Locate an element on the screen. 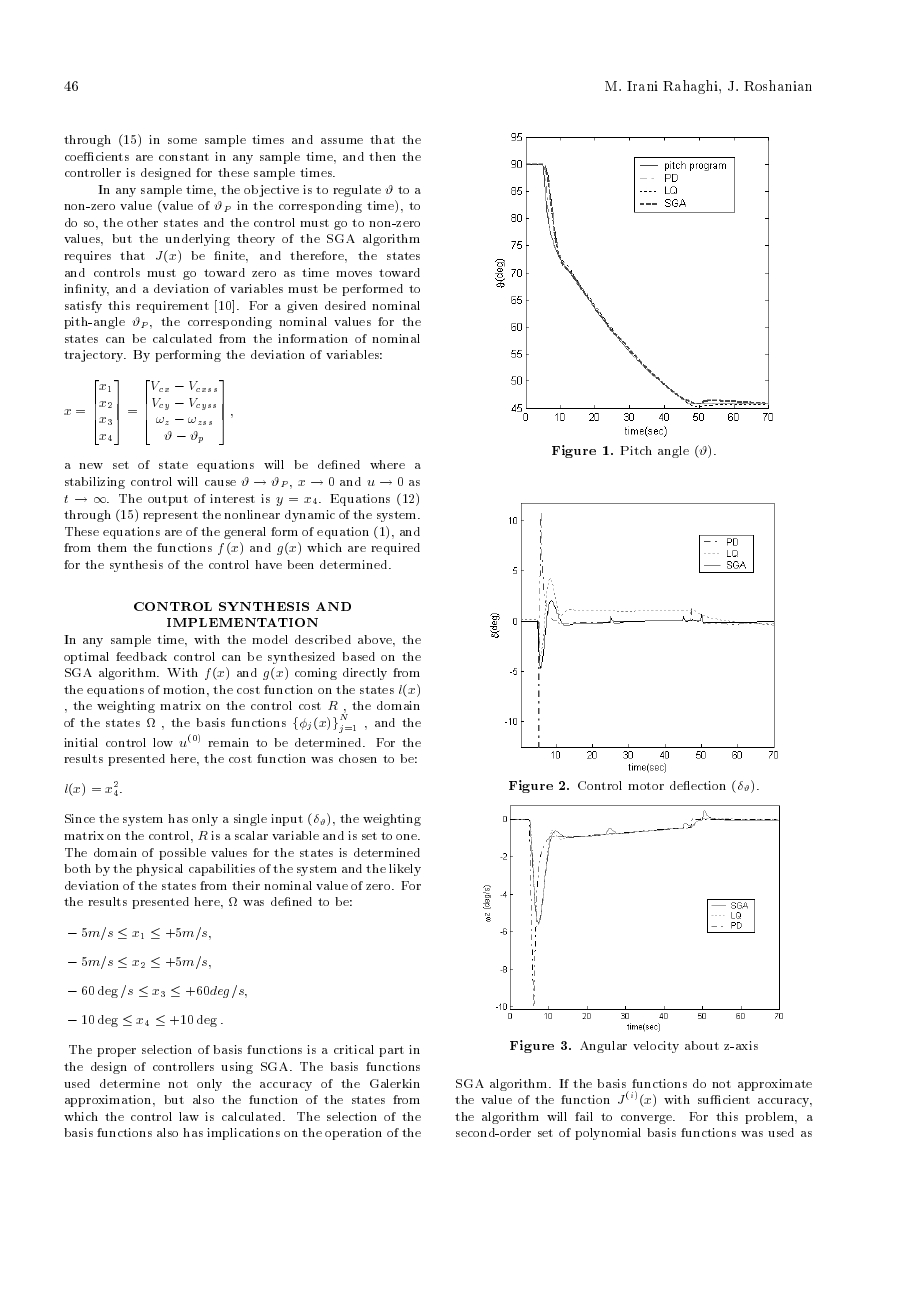  constant is located at coordinates (184, 157).
